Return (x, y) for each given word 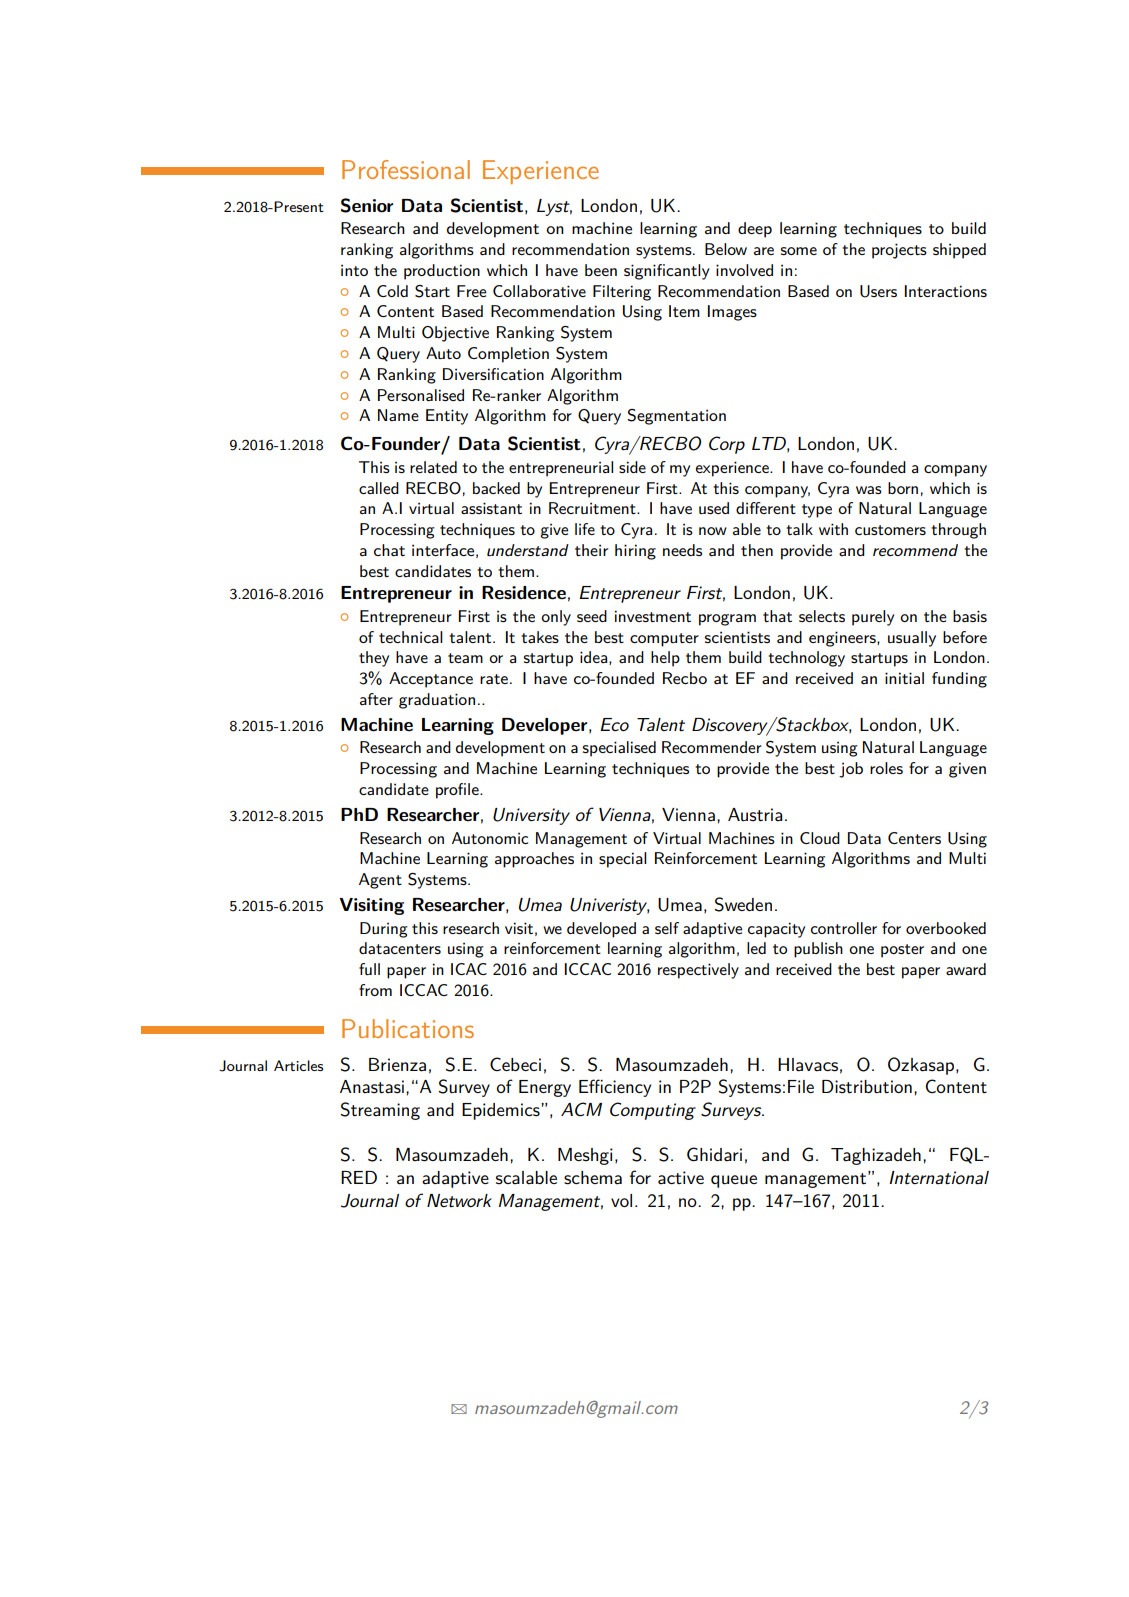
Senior (367, 205)
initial (904, 678)
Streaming (380, 1111)
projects (899, 251)
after (376, 699)
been (601, 270)
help (665, 659)
